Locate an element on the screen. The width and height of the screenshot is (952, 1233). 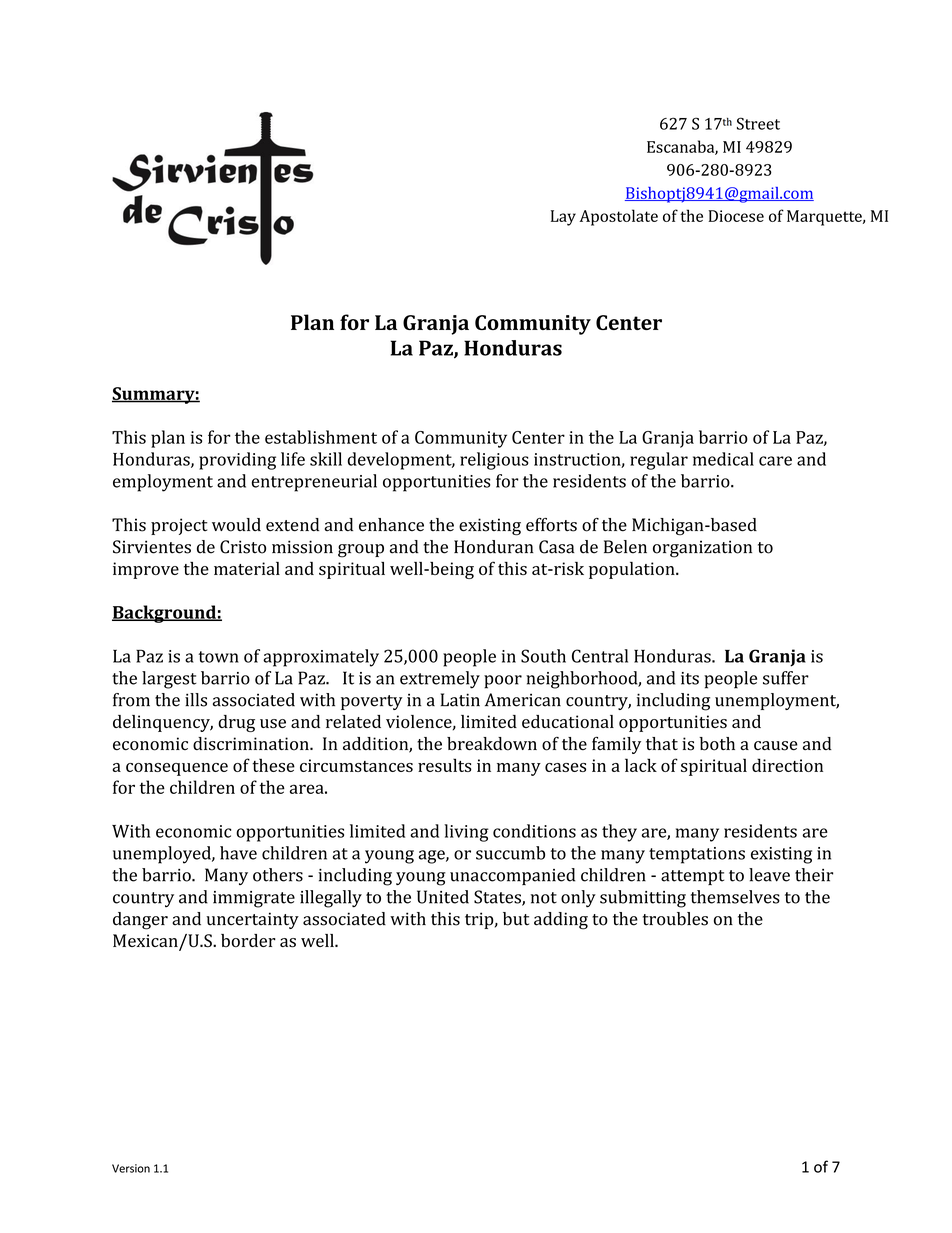
Street is located at coordinates (758, 123).
